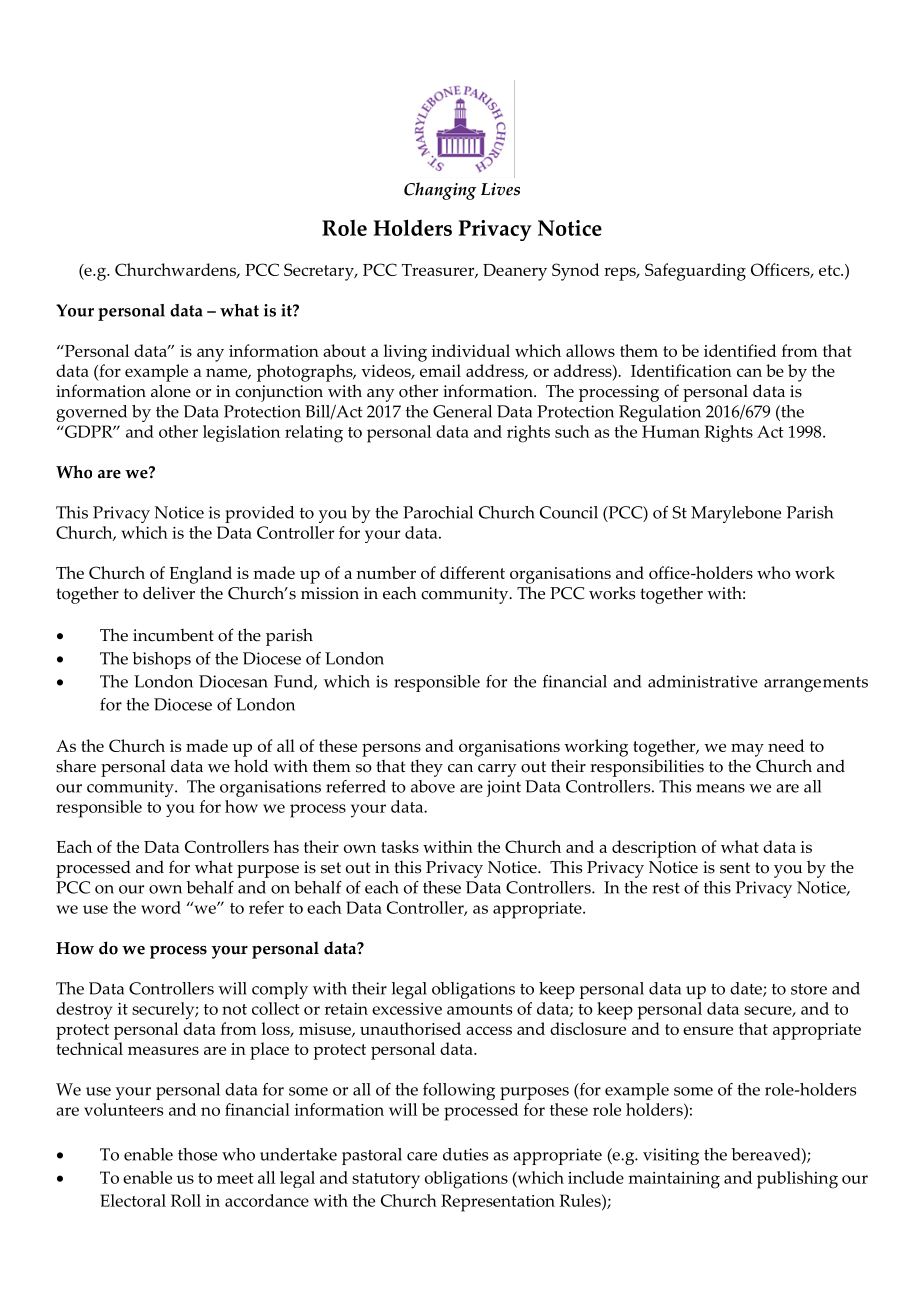 The height and width of the screenshot is (1308, 924). I want to click on Changing, so click(440, 191).
